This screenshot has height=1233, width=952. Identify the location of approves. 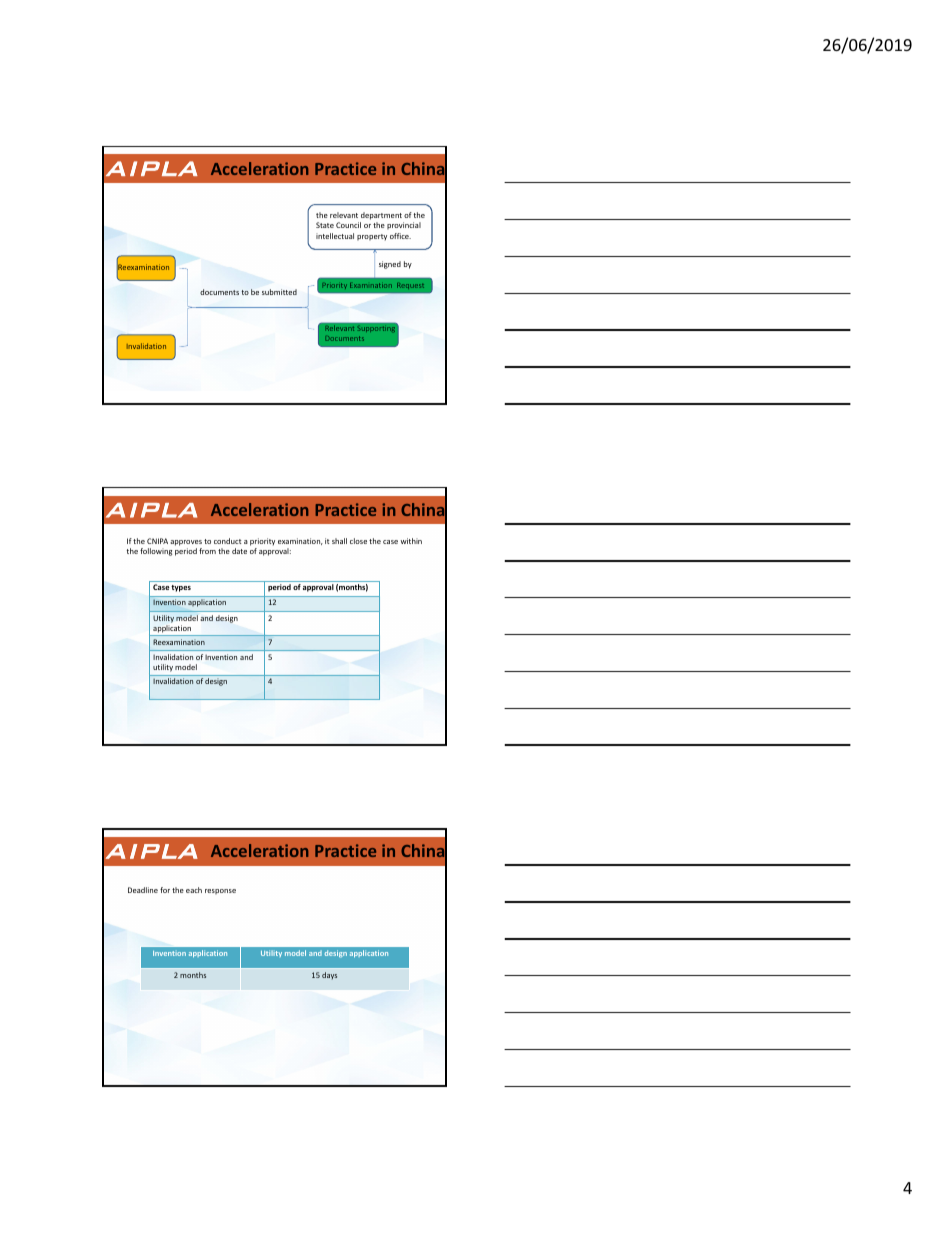
(186, 543).
